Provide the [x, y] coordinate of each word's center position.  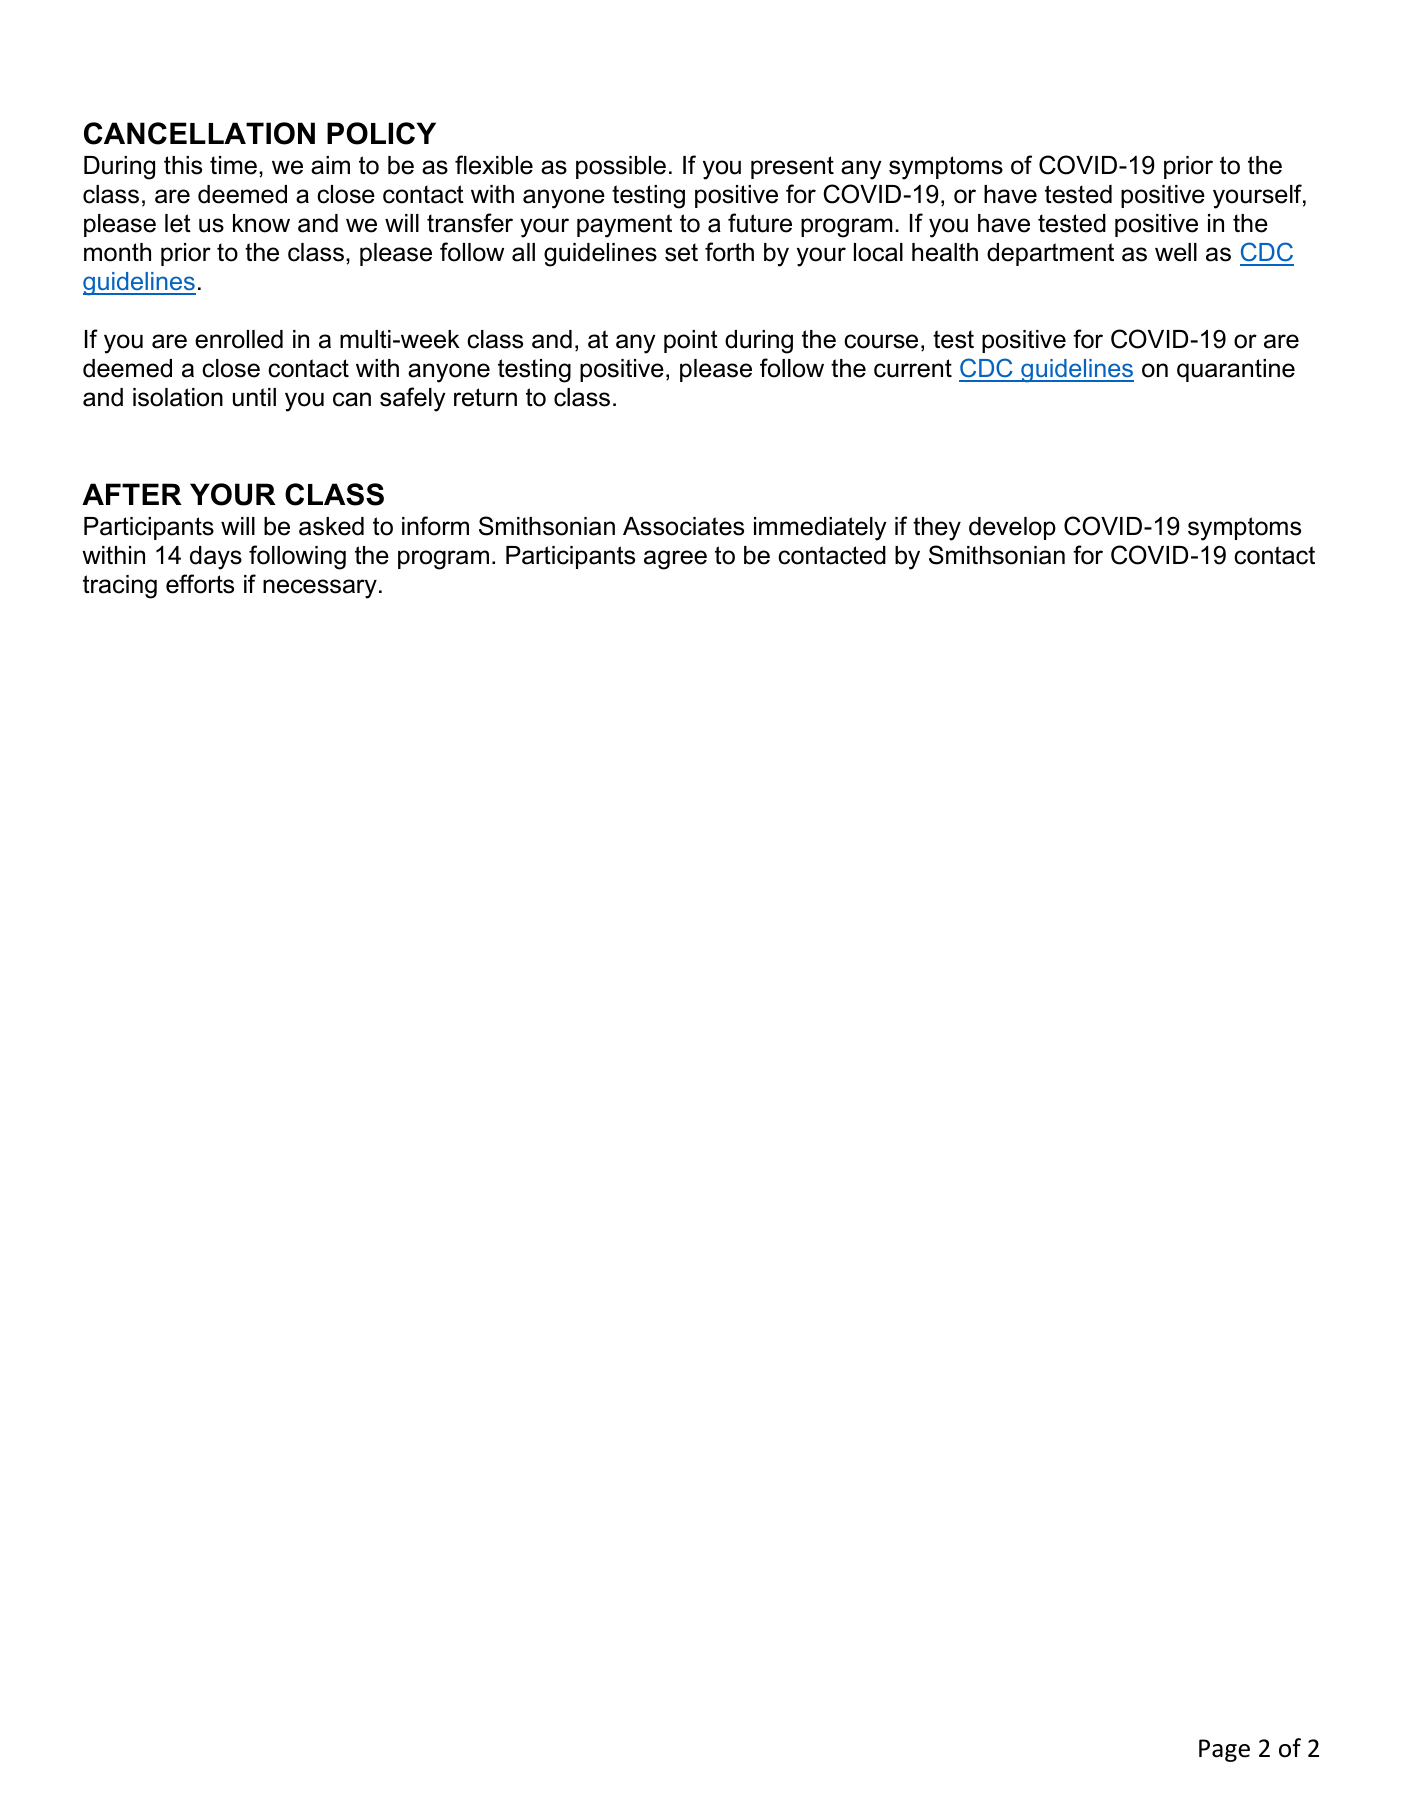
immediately [820, 529]
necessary [320, 589]
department [1050, 254]
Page [1224, 1750]
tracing [120, 587]
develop [1012, 528]
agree [675, 560]
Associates [683, 526]
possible [621, 167]
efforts [200, 584]
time [233, 165]
